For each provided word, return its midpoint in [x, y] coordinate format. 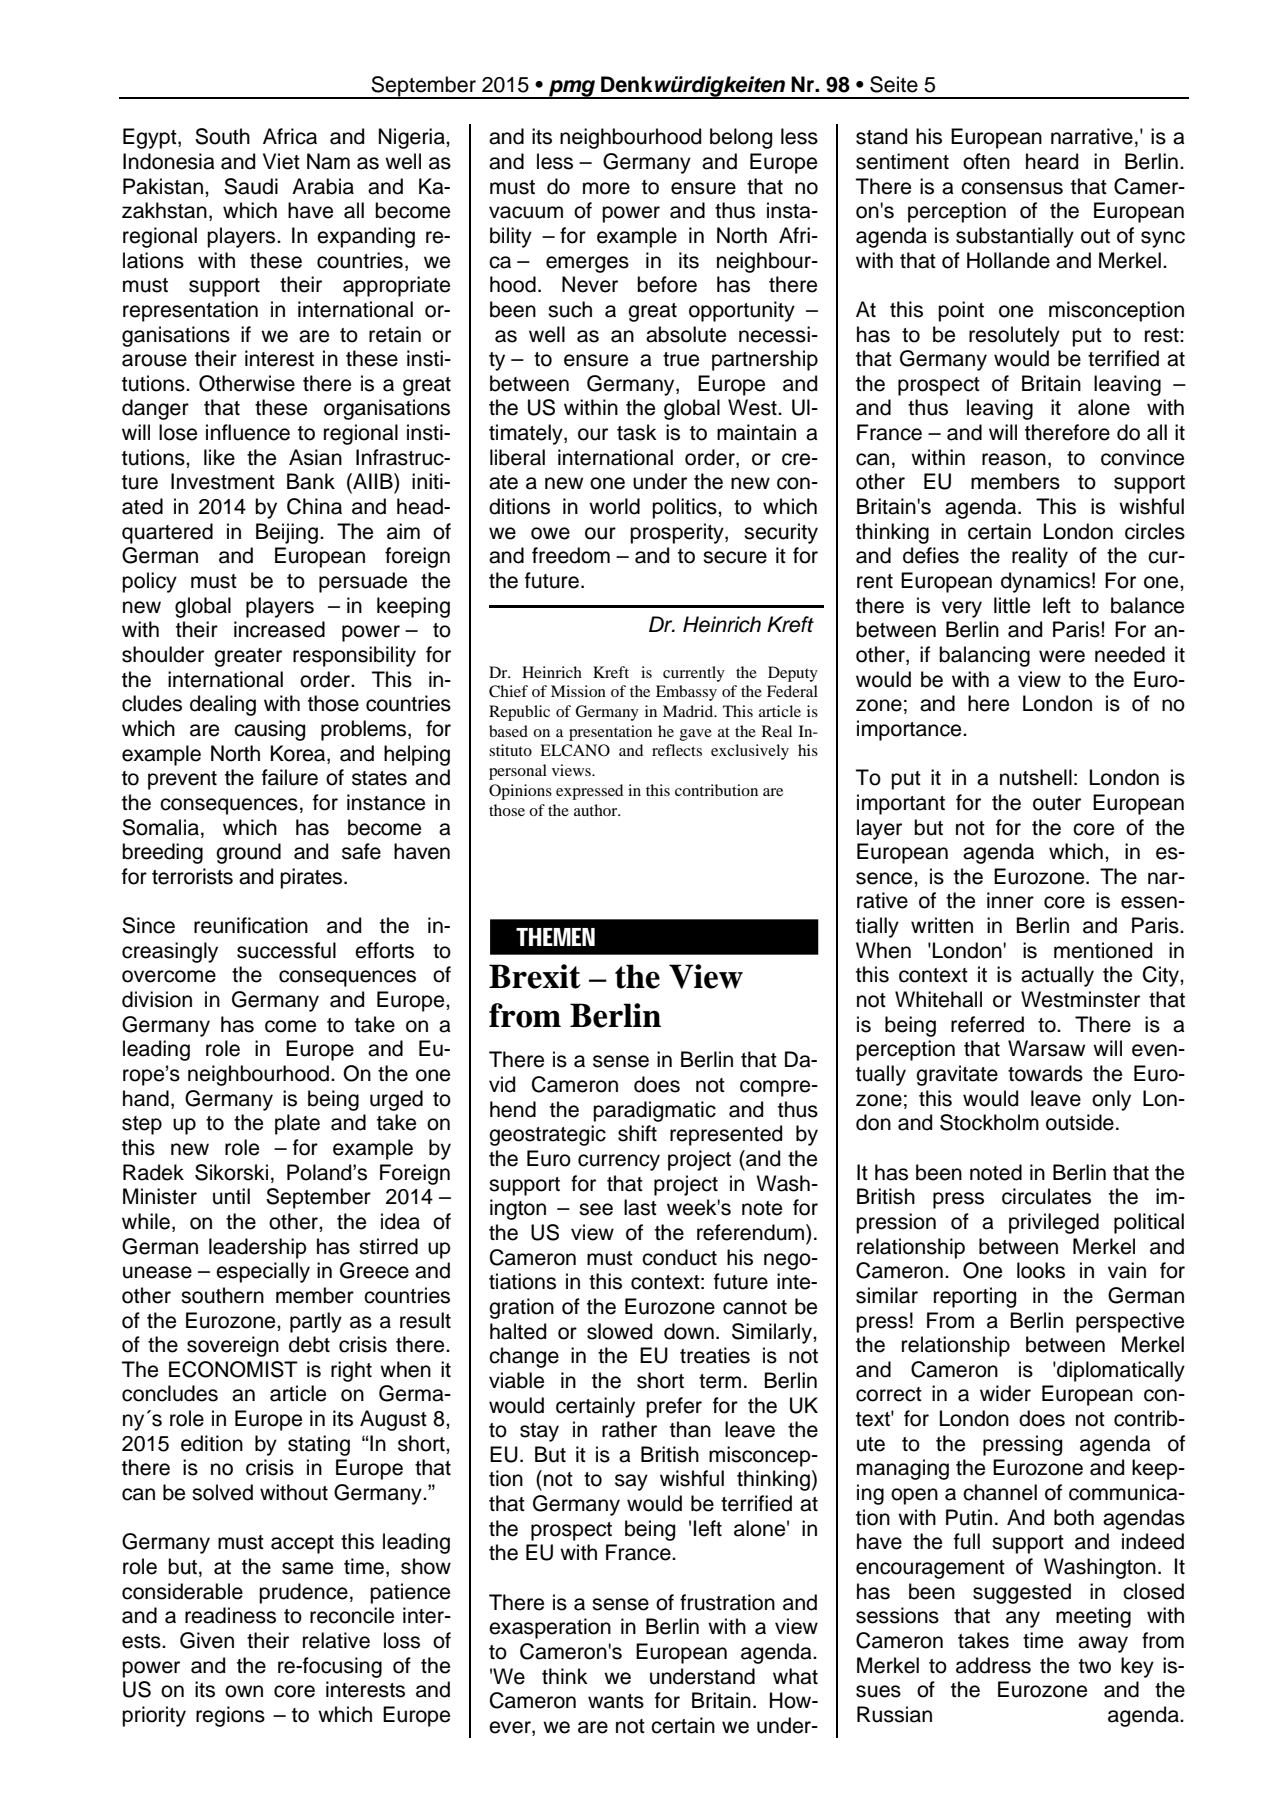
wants [616, 1701]
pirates [312, 878]
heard [1052, 161]
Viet [281, 161]
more [606, 188]
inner [1010, 900]
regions [230, 1716]
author [597, 810]
